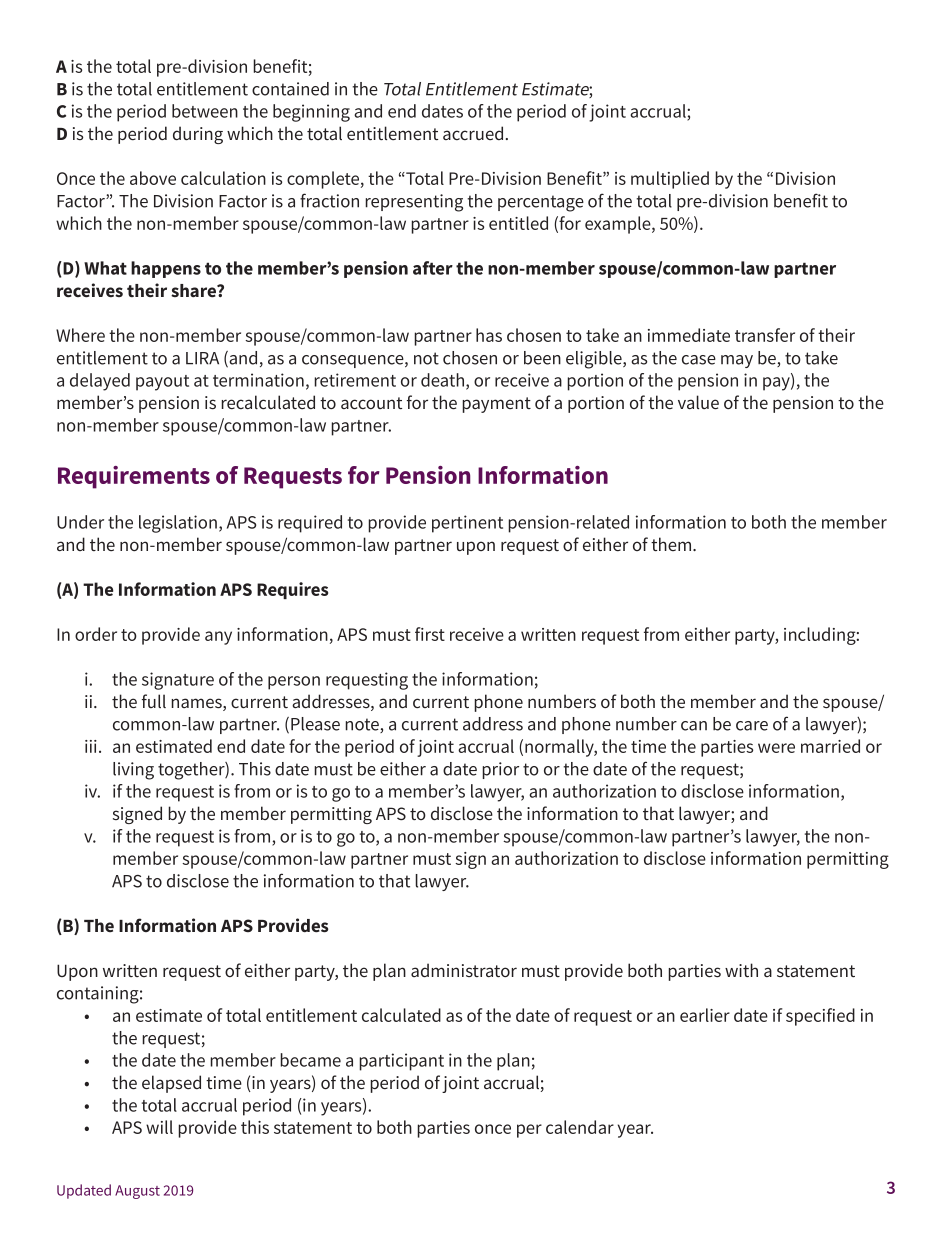 The height and width of the screenshot is (1233, 952). What do you see at coordinates (473, 133) in the screenshot?
I see `accrued` at bounding box center [473, 133].
